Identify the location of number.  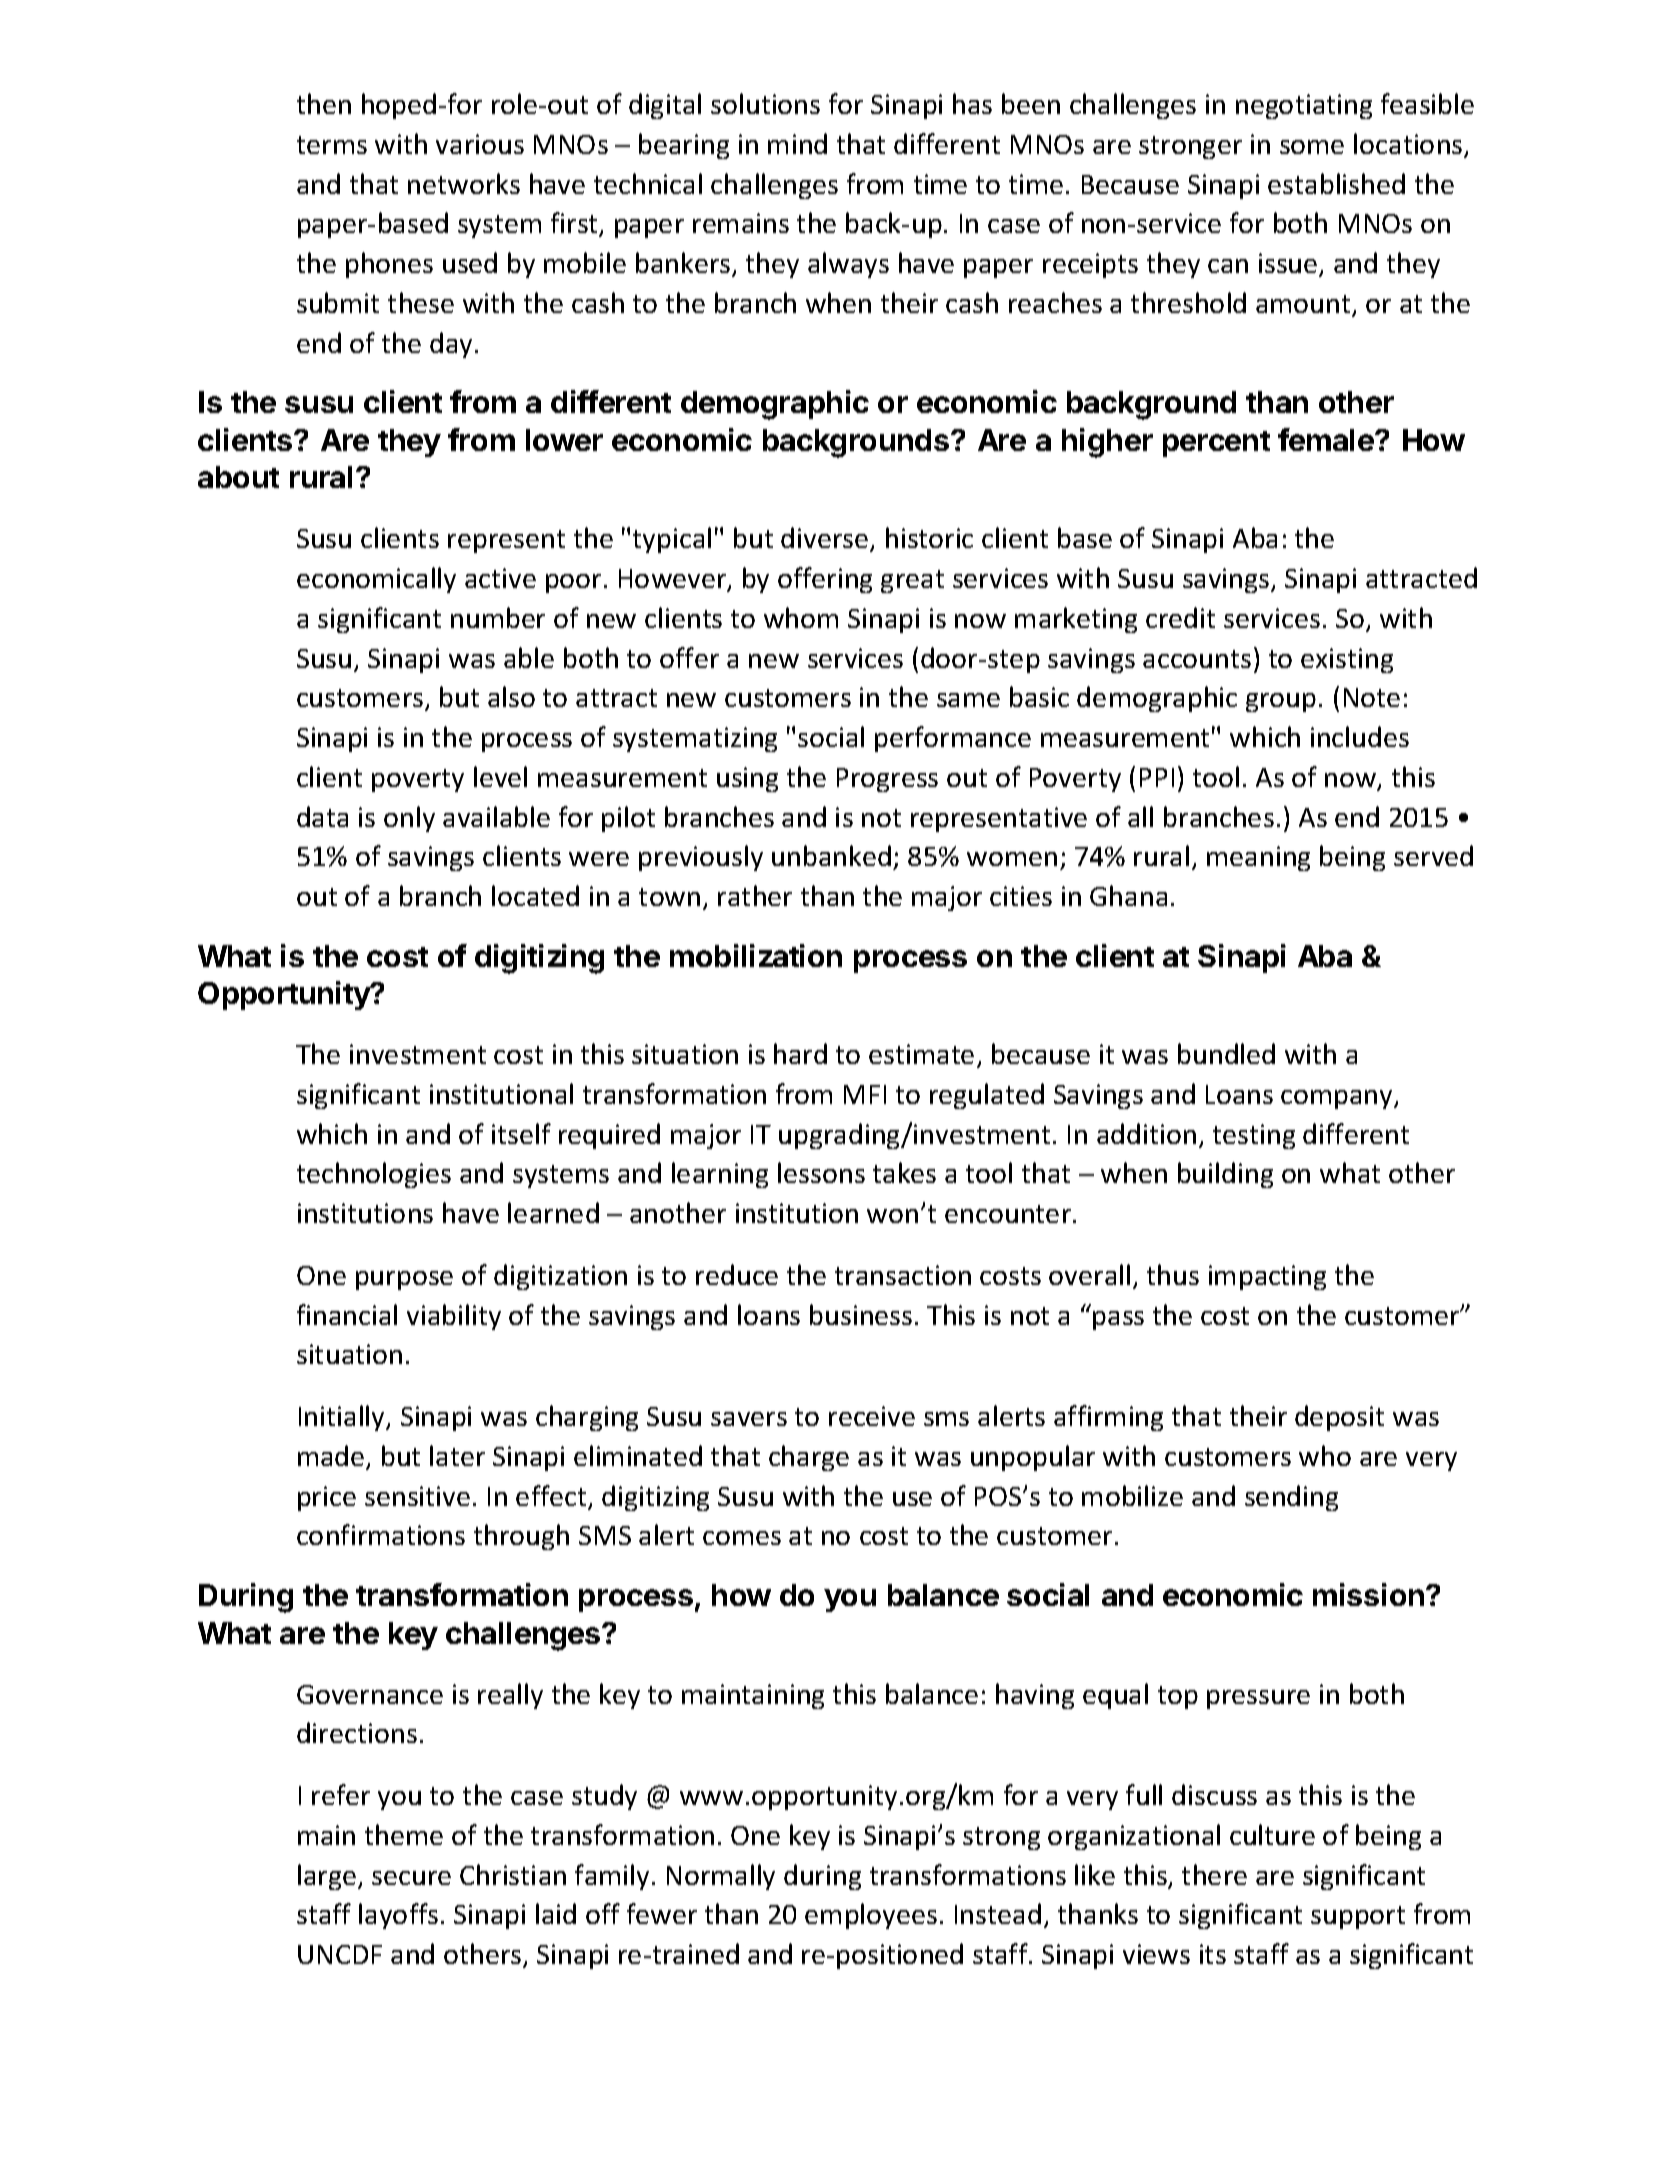
(498, 617).
